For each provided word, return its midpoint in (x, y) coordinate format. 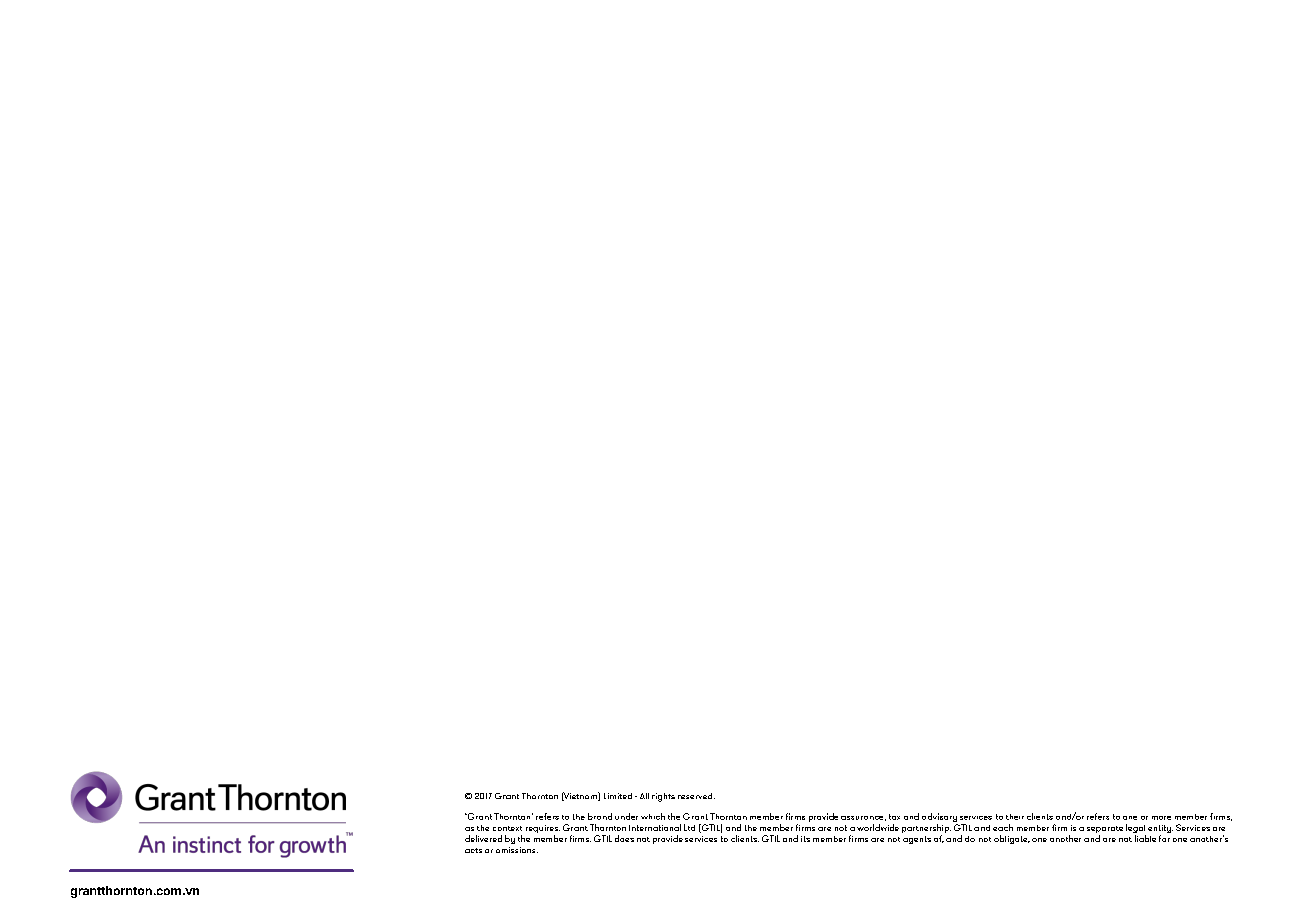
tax (894, 817)
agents (917, 840)
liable (1145, 838)
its (805, 839)
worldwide (878, 827)
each (1003, 827)
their (1015, 817)
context (507, 828)
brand (600, 816)
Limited (618, 796)
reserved (696, 796)
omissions (517, 850)
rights (663, 797)
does (624, 838)
